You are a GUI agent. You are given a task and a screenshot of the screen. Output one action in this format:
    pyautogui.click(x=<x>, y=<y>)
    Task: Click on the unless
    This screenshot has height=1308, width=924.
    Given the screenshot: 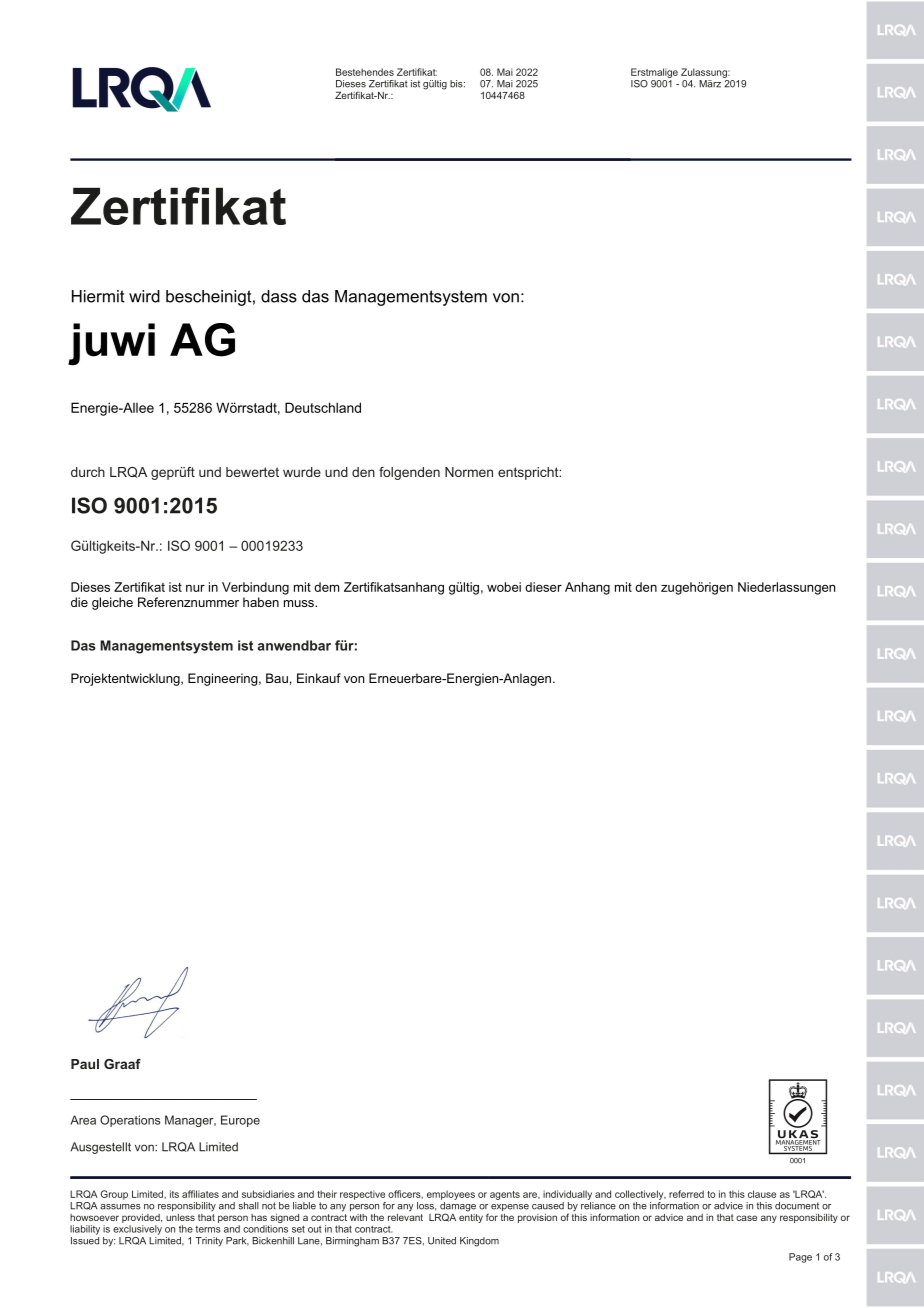 What is the action you would take?
    pyautogui.click(x=180, y=1217)
